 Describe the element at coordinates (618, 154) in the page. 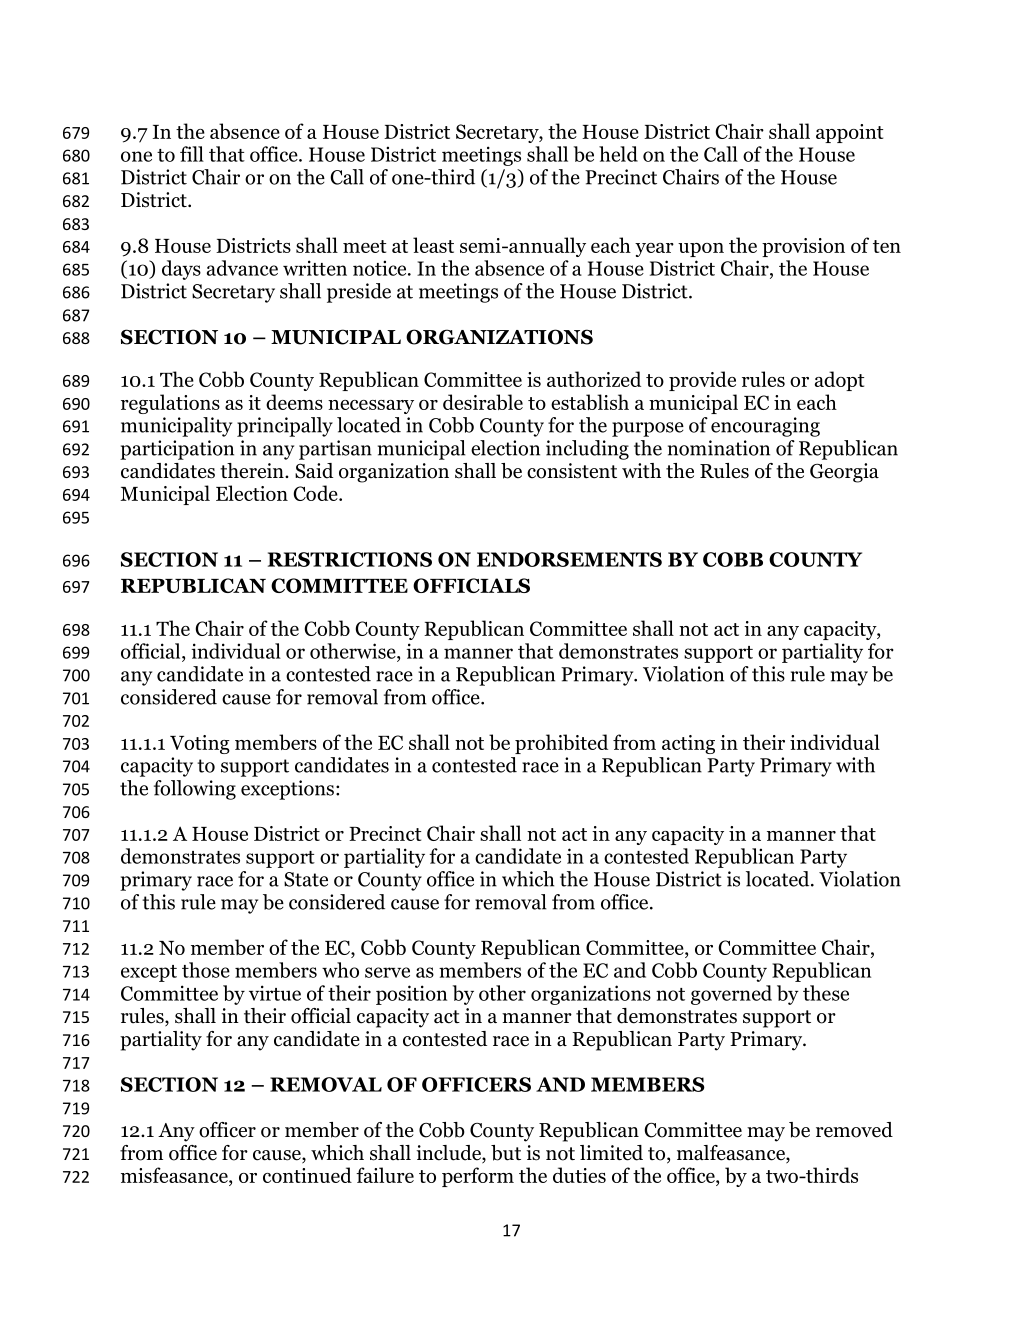

I see `held` at that location.
